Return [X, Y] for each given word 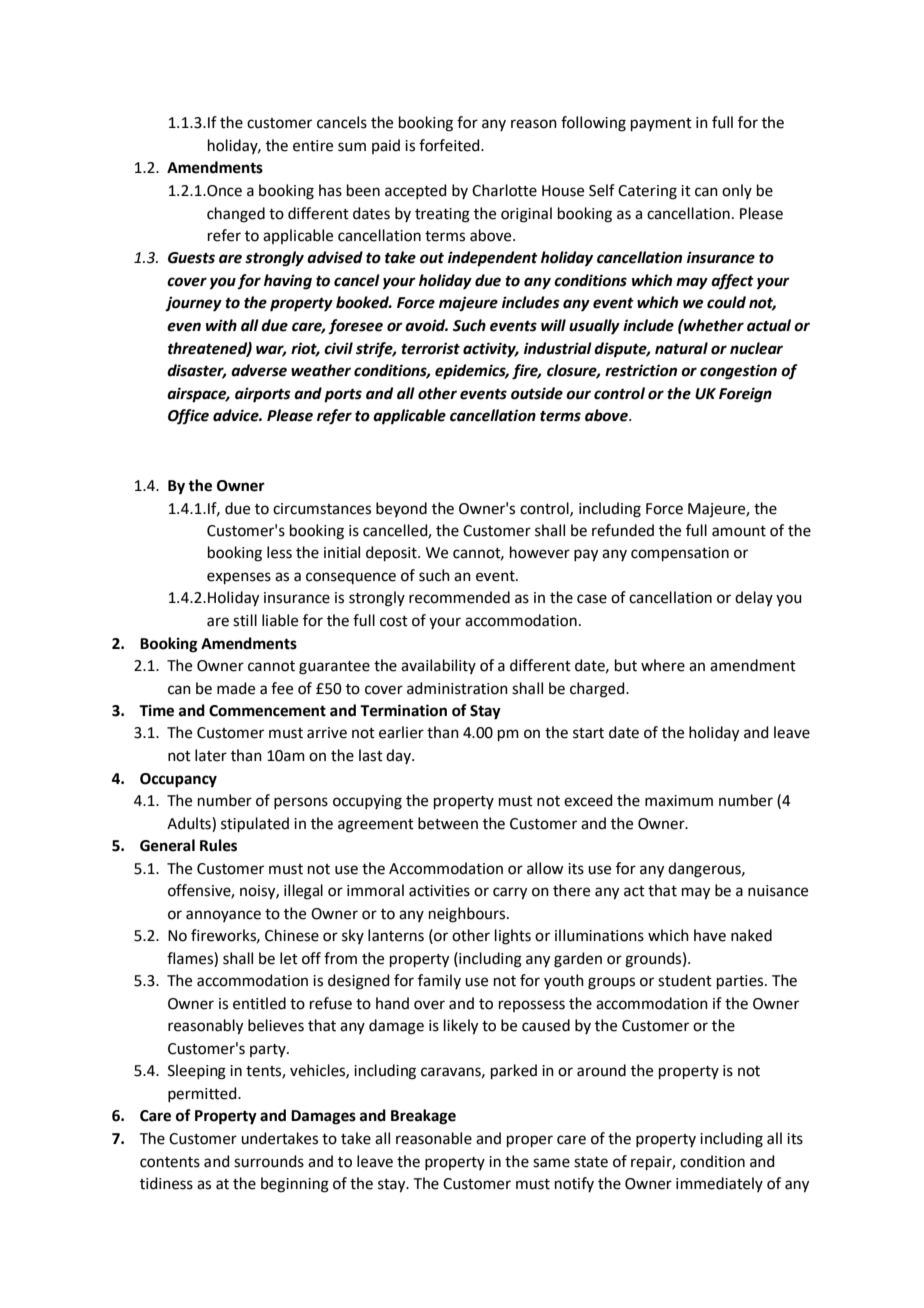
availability [438, 666]
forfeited [450, 145]
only [737, 191]
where [663, 665]
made [236, 688]
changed [236, 215]
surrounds [269, 1161]
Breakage [423, 1117]
